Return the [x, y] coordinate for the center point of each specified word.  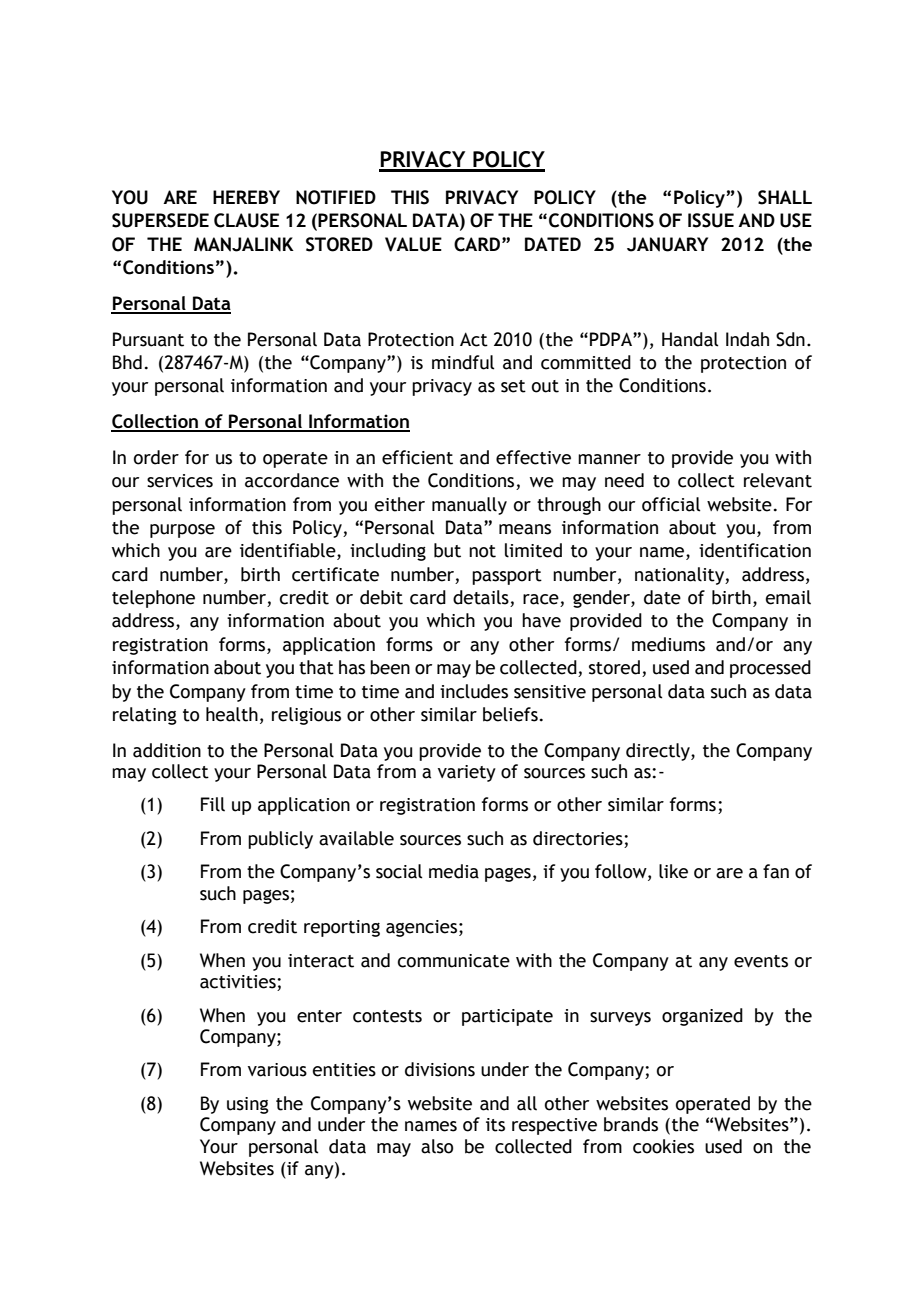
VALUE [413, 244]
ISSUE [711, 220]
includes [474, 691]
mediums [668, 644]
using [248, 1105]
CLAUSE [246, 220]
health [232, 714]
